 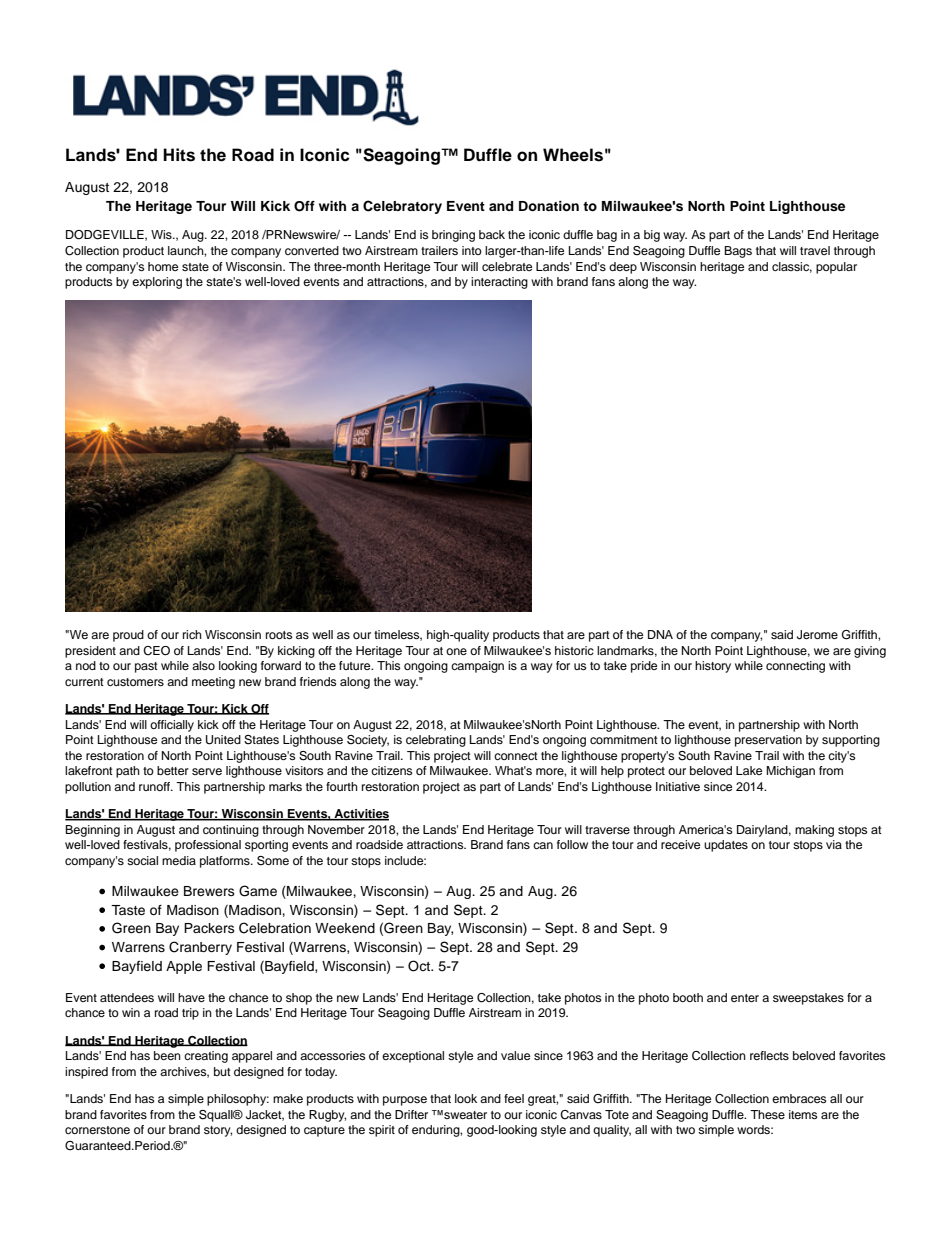 I want to click on Hits, so click(x=179, y=155).
